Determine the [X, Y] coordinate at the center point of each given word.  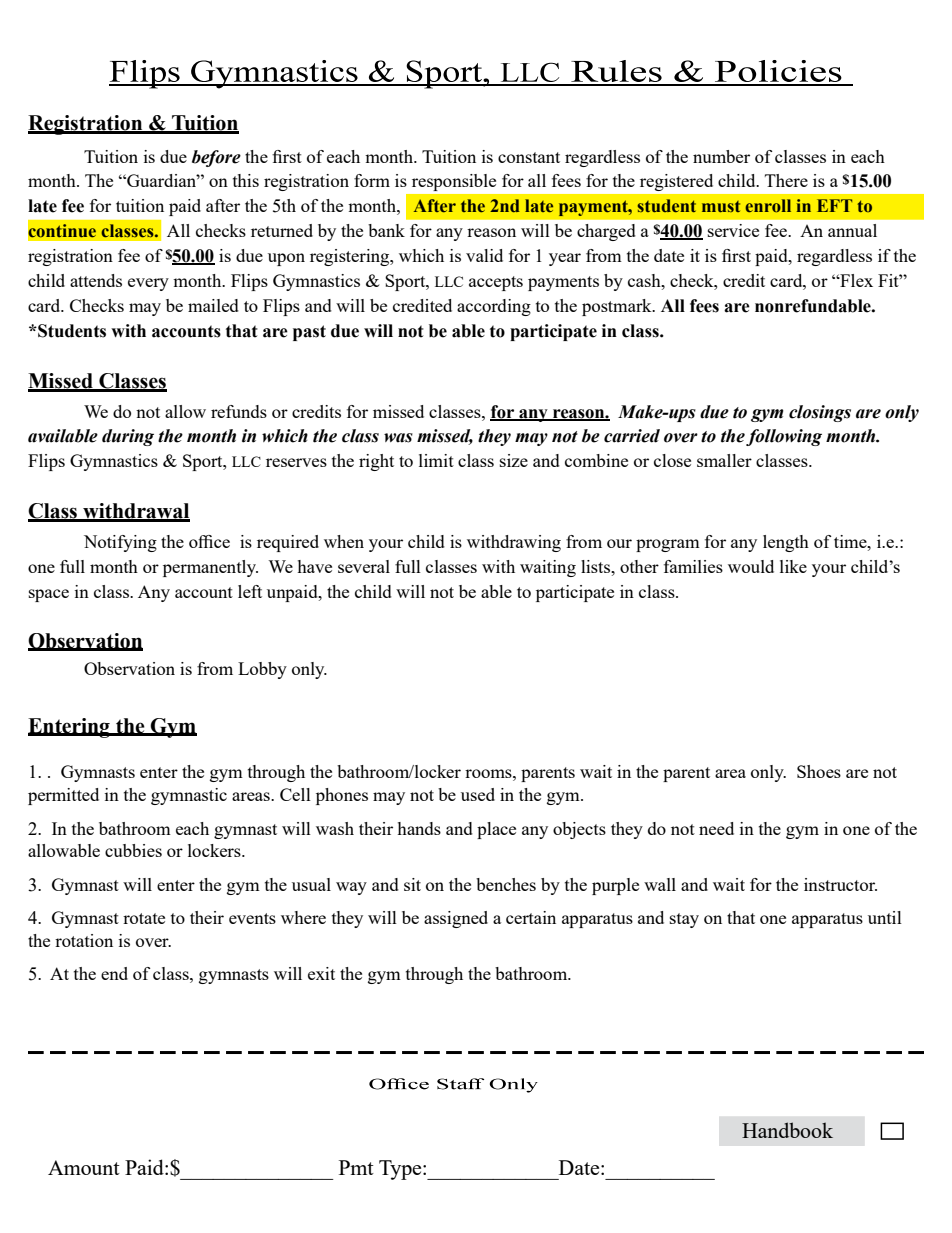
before [216, 158]
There [786, 180]
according [494, 307]
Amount [84, 1167]
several [364, 566]
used [478, 794]
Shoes [819, 771]
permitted [63, 796]
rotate [144, 918]
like [793, 566]
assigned [456, 919]
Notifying [120, 543]
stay [684, 920]
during [128, 437]
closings [820, 413]
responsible [454, 182]
